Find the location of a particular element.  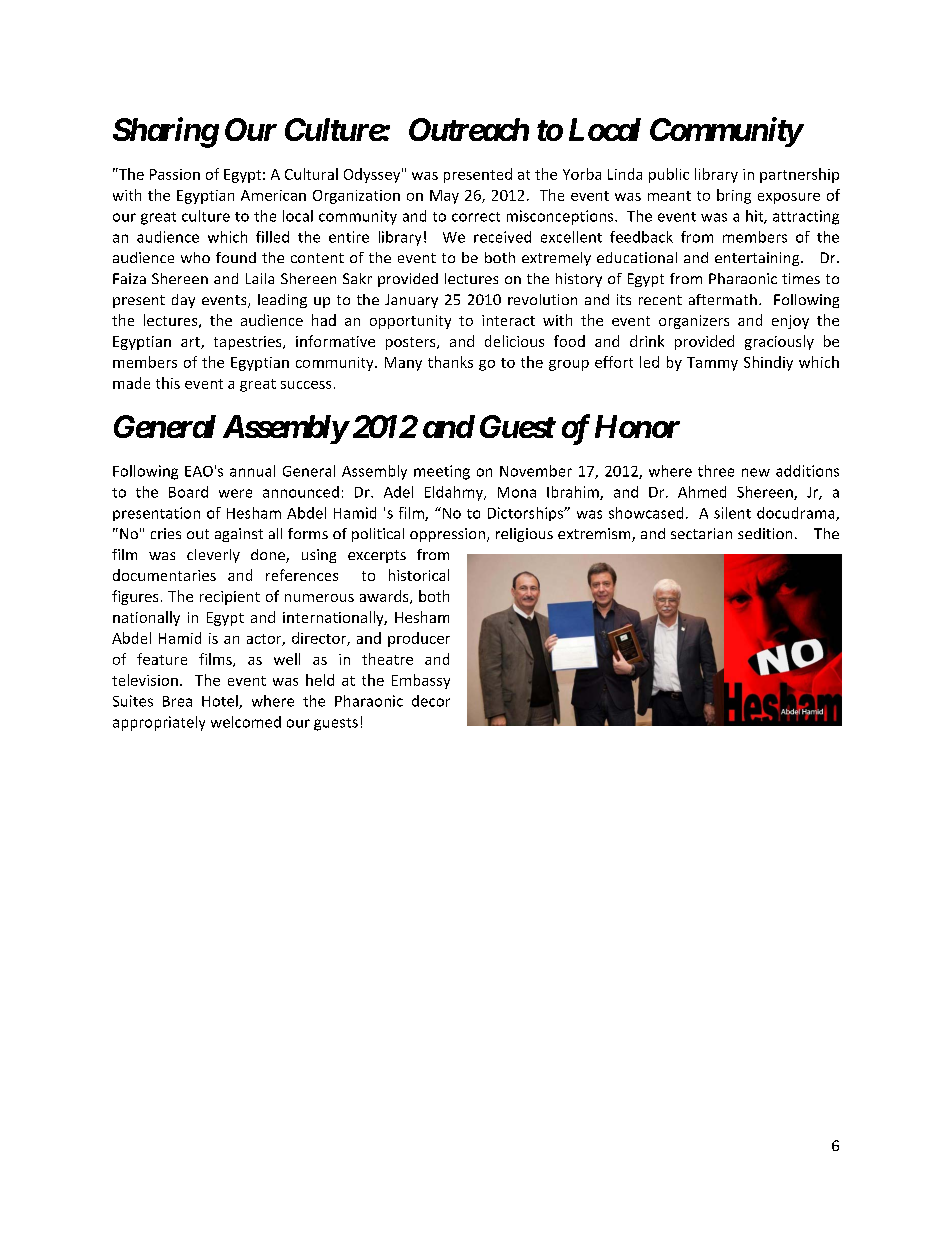

oppression is located at coordinates (447, 535).
